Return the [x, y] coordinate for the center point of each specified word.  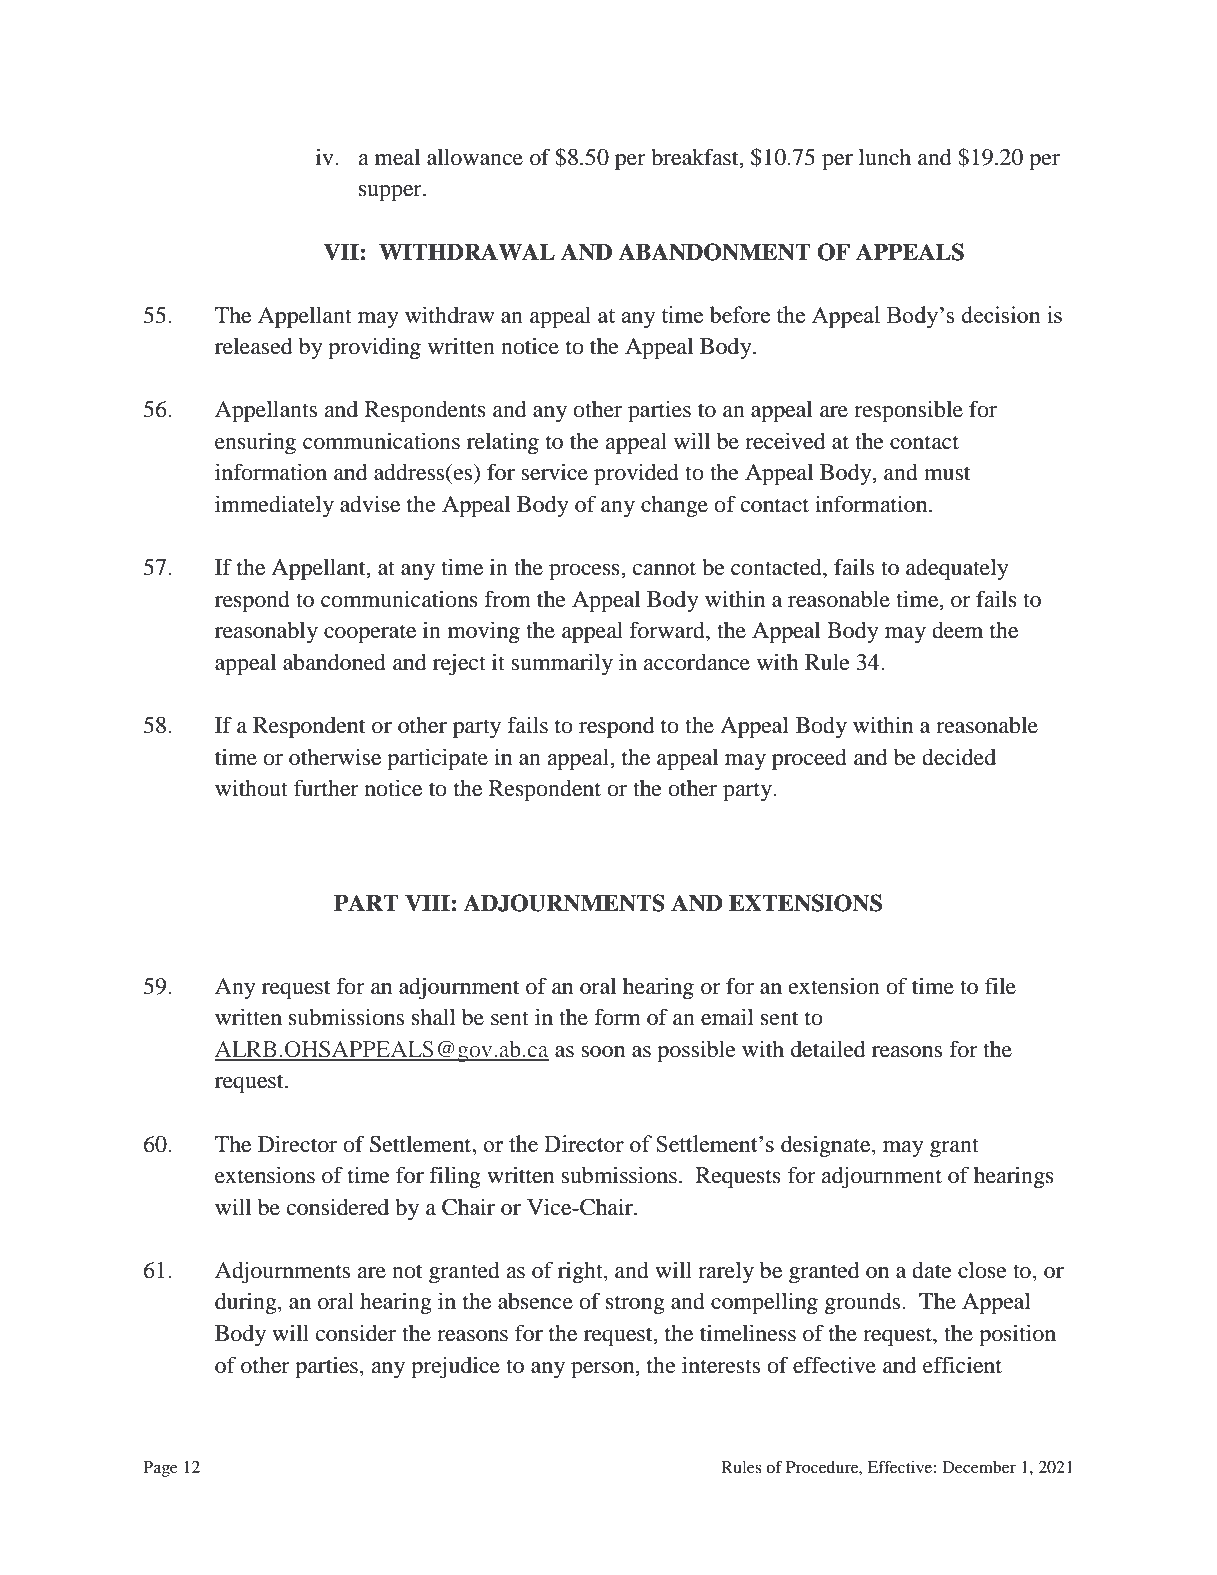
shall [434, 1017]
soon [603, 1052]
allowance [475, 157]
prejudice [455, 1367]
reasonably [266, 632]
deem [957, 630]
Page [160, 1469]
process [585, 572]
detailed [828, 1049]
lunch [885, 157]
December [979, 1467]
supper [391, 193]
